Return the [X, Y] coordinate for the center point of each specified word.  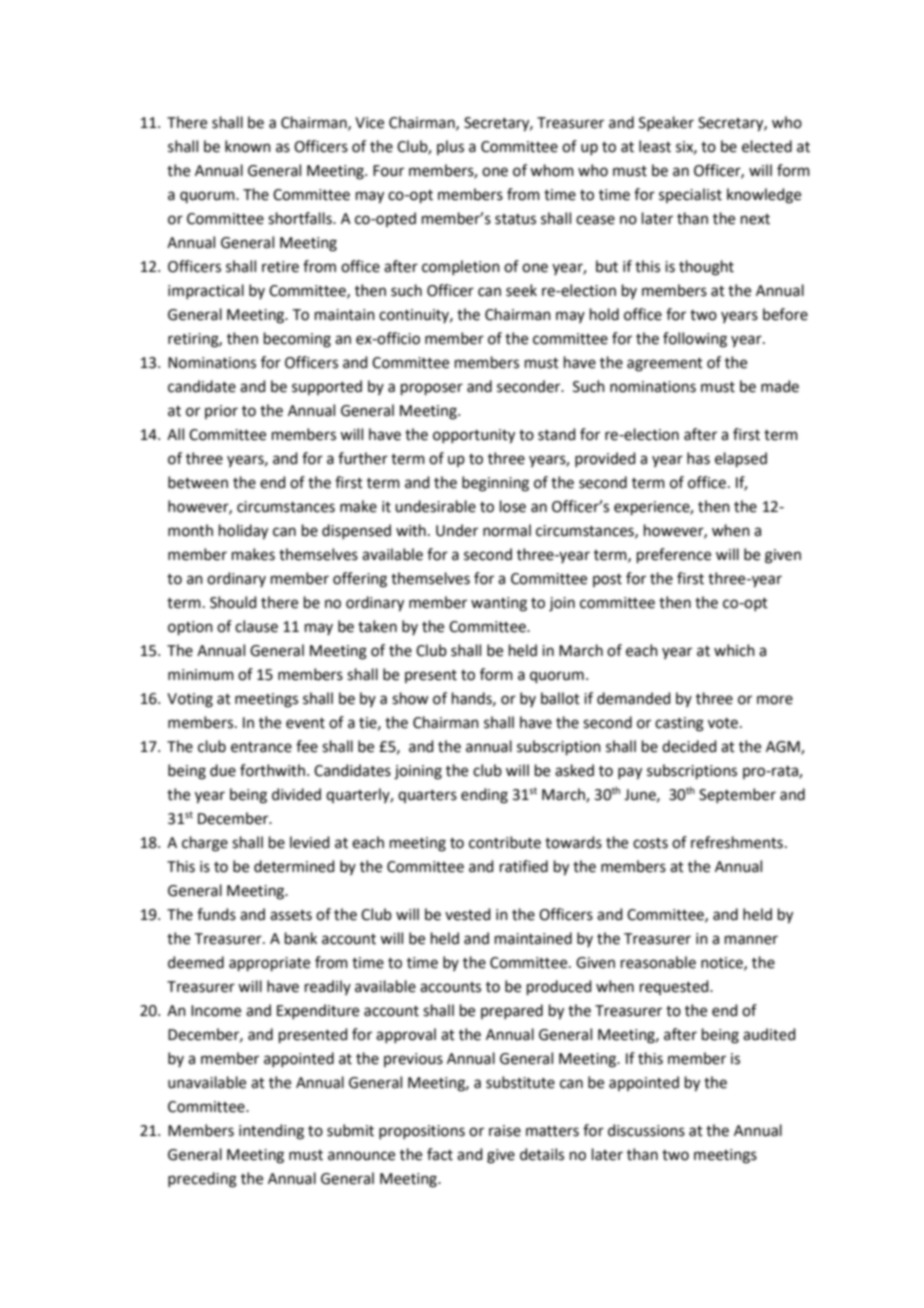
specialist [690, 195]
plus [450, 147]
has [698, 458]
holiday [243, 532]
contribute [505, 842]
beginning [495, 484]
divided [296, 794]
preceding [202, 1180]
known [248, 146]
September [737, 795]
